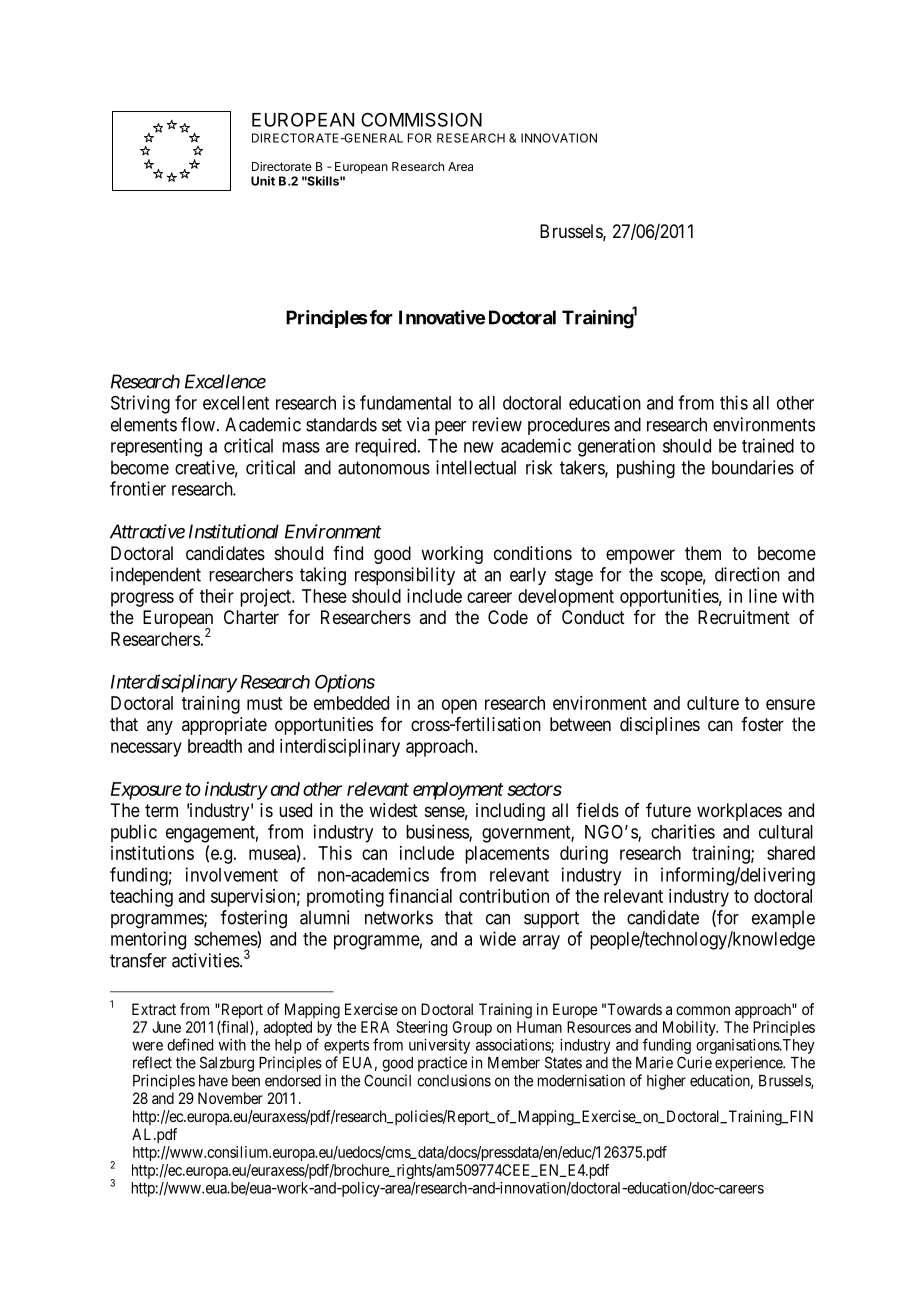  Describe the element at coordinates (421, 119) in the page. I see `COMMISSION` at that location.
